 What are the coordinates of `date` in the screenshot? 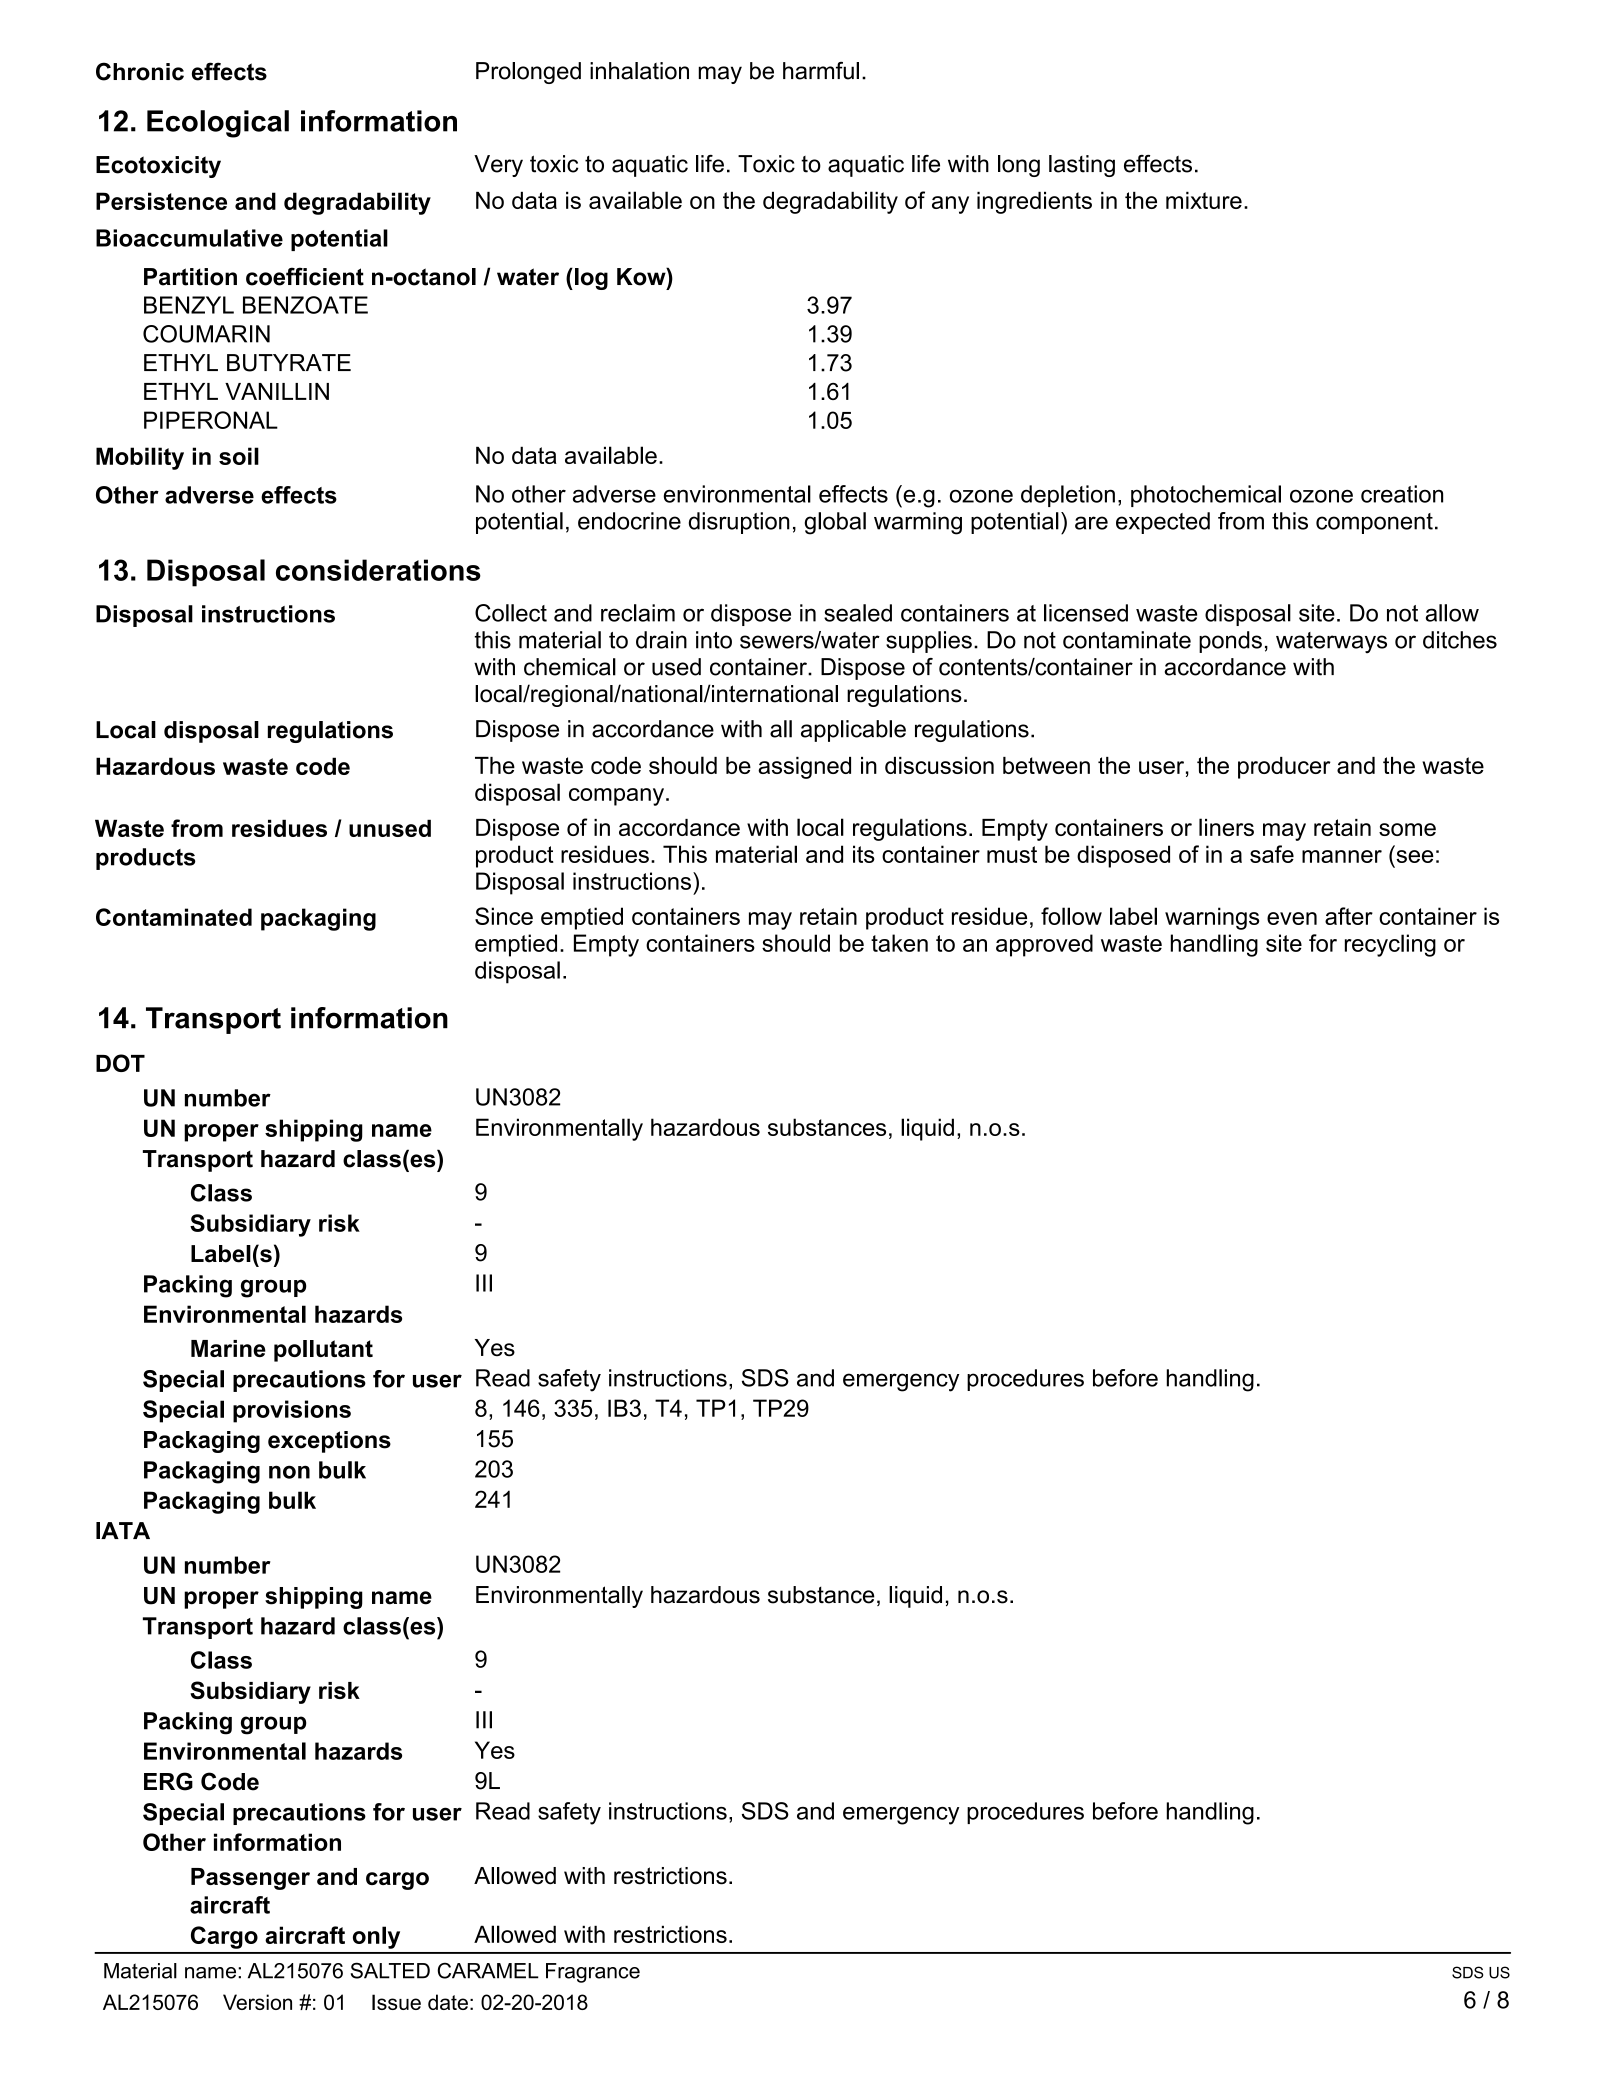 It's located at (448, 2002).
